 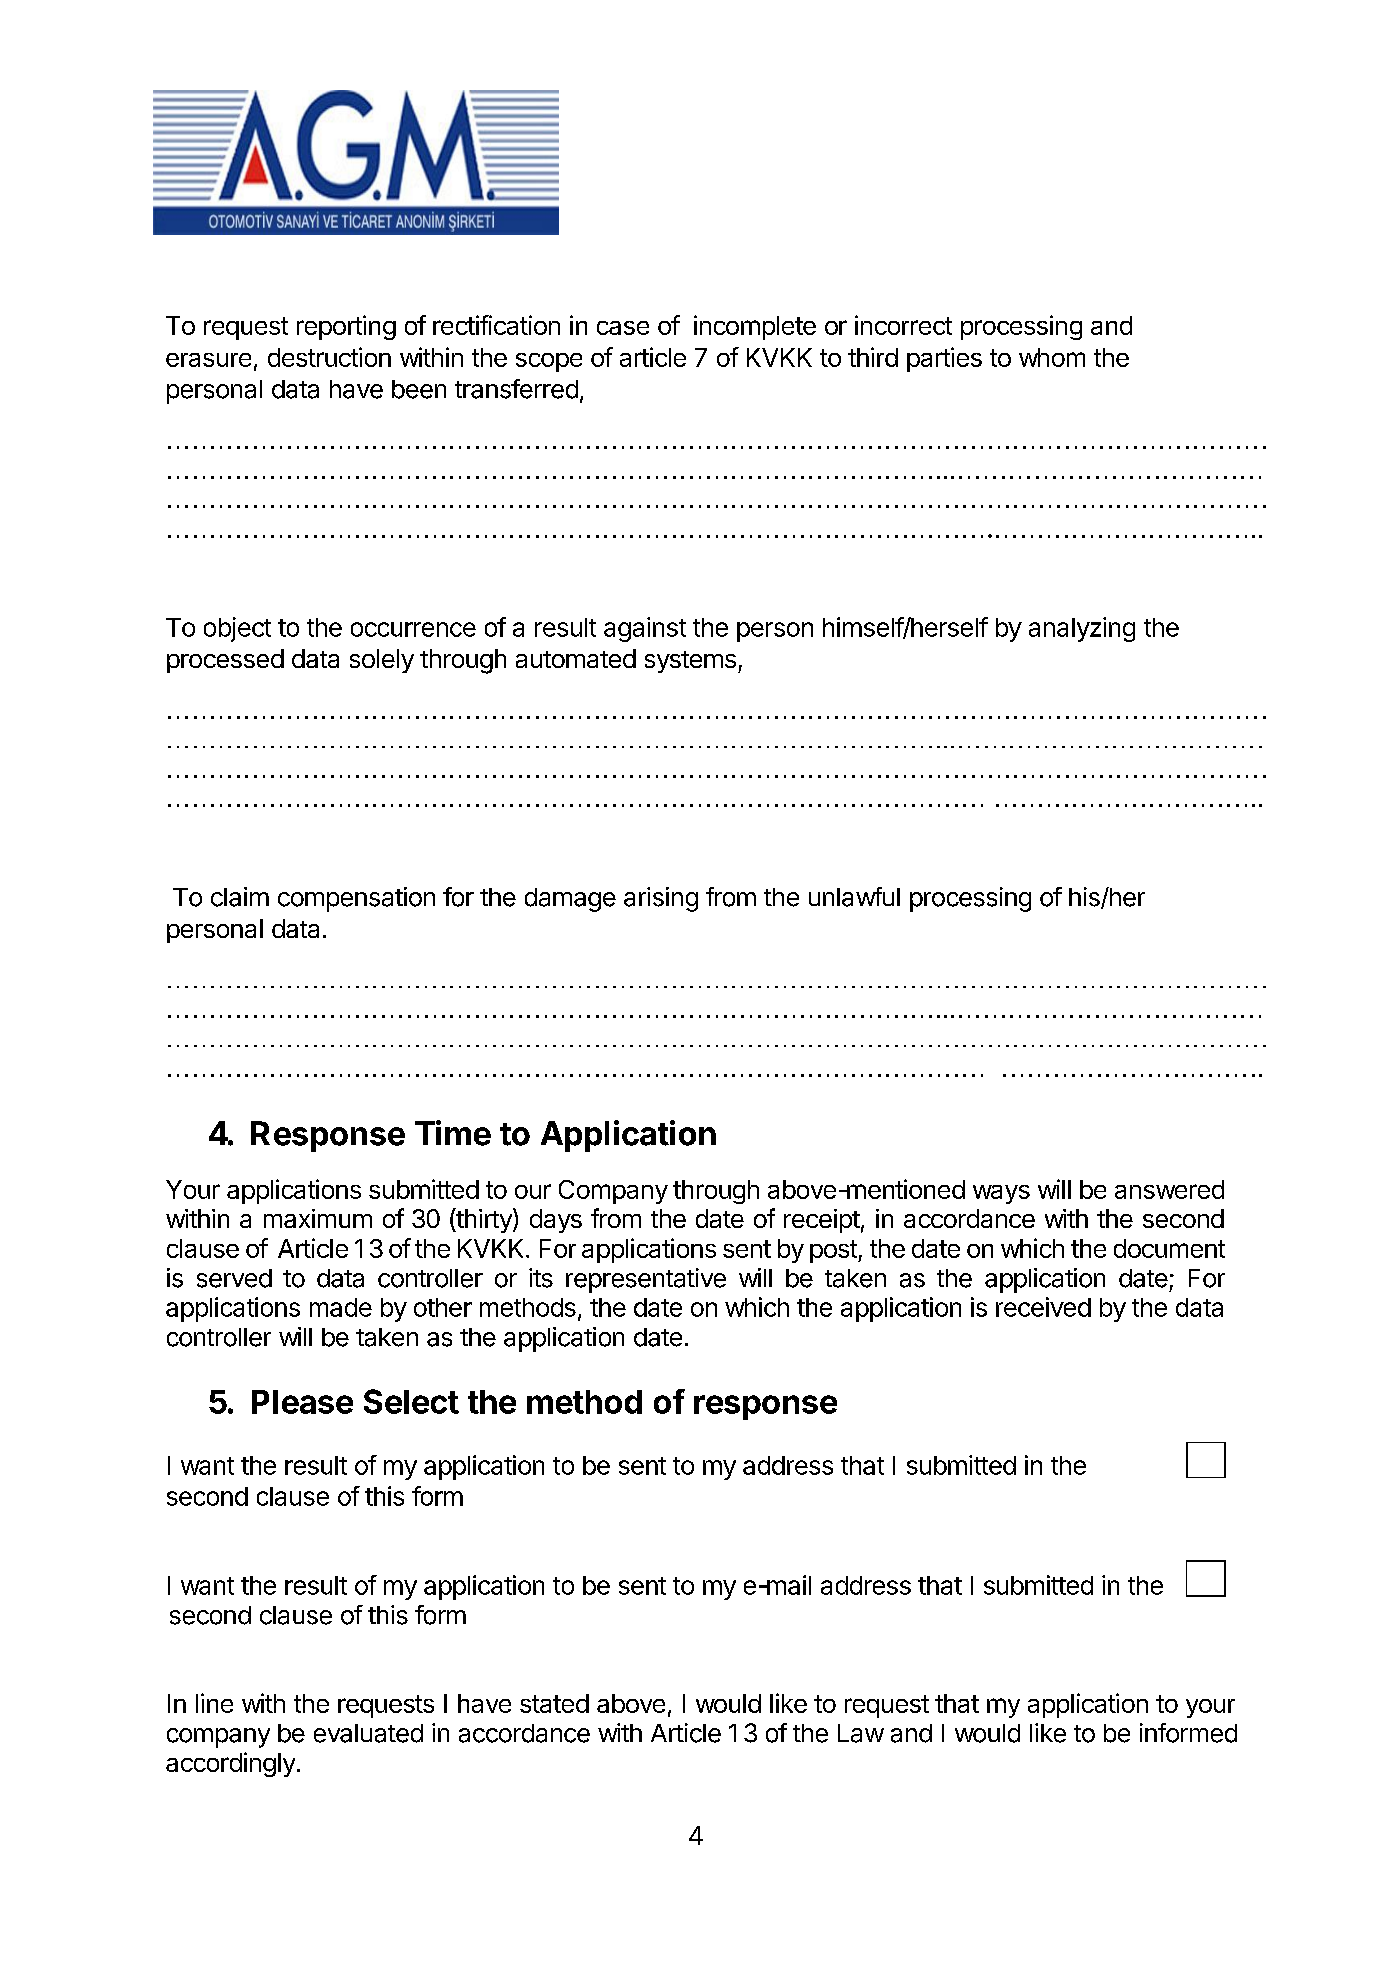 I want to click on stated, so click(x=554, y=1703).
